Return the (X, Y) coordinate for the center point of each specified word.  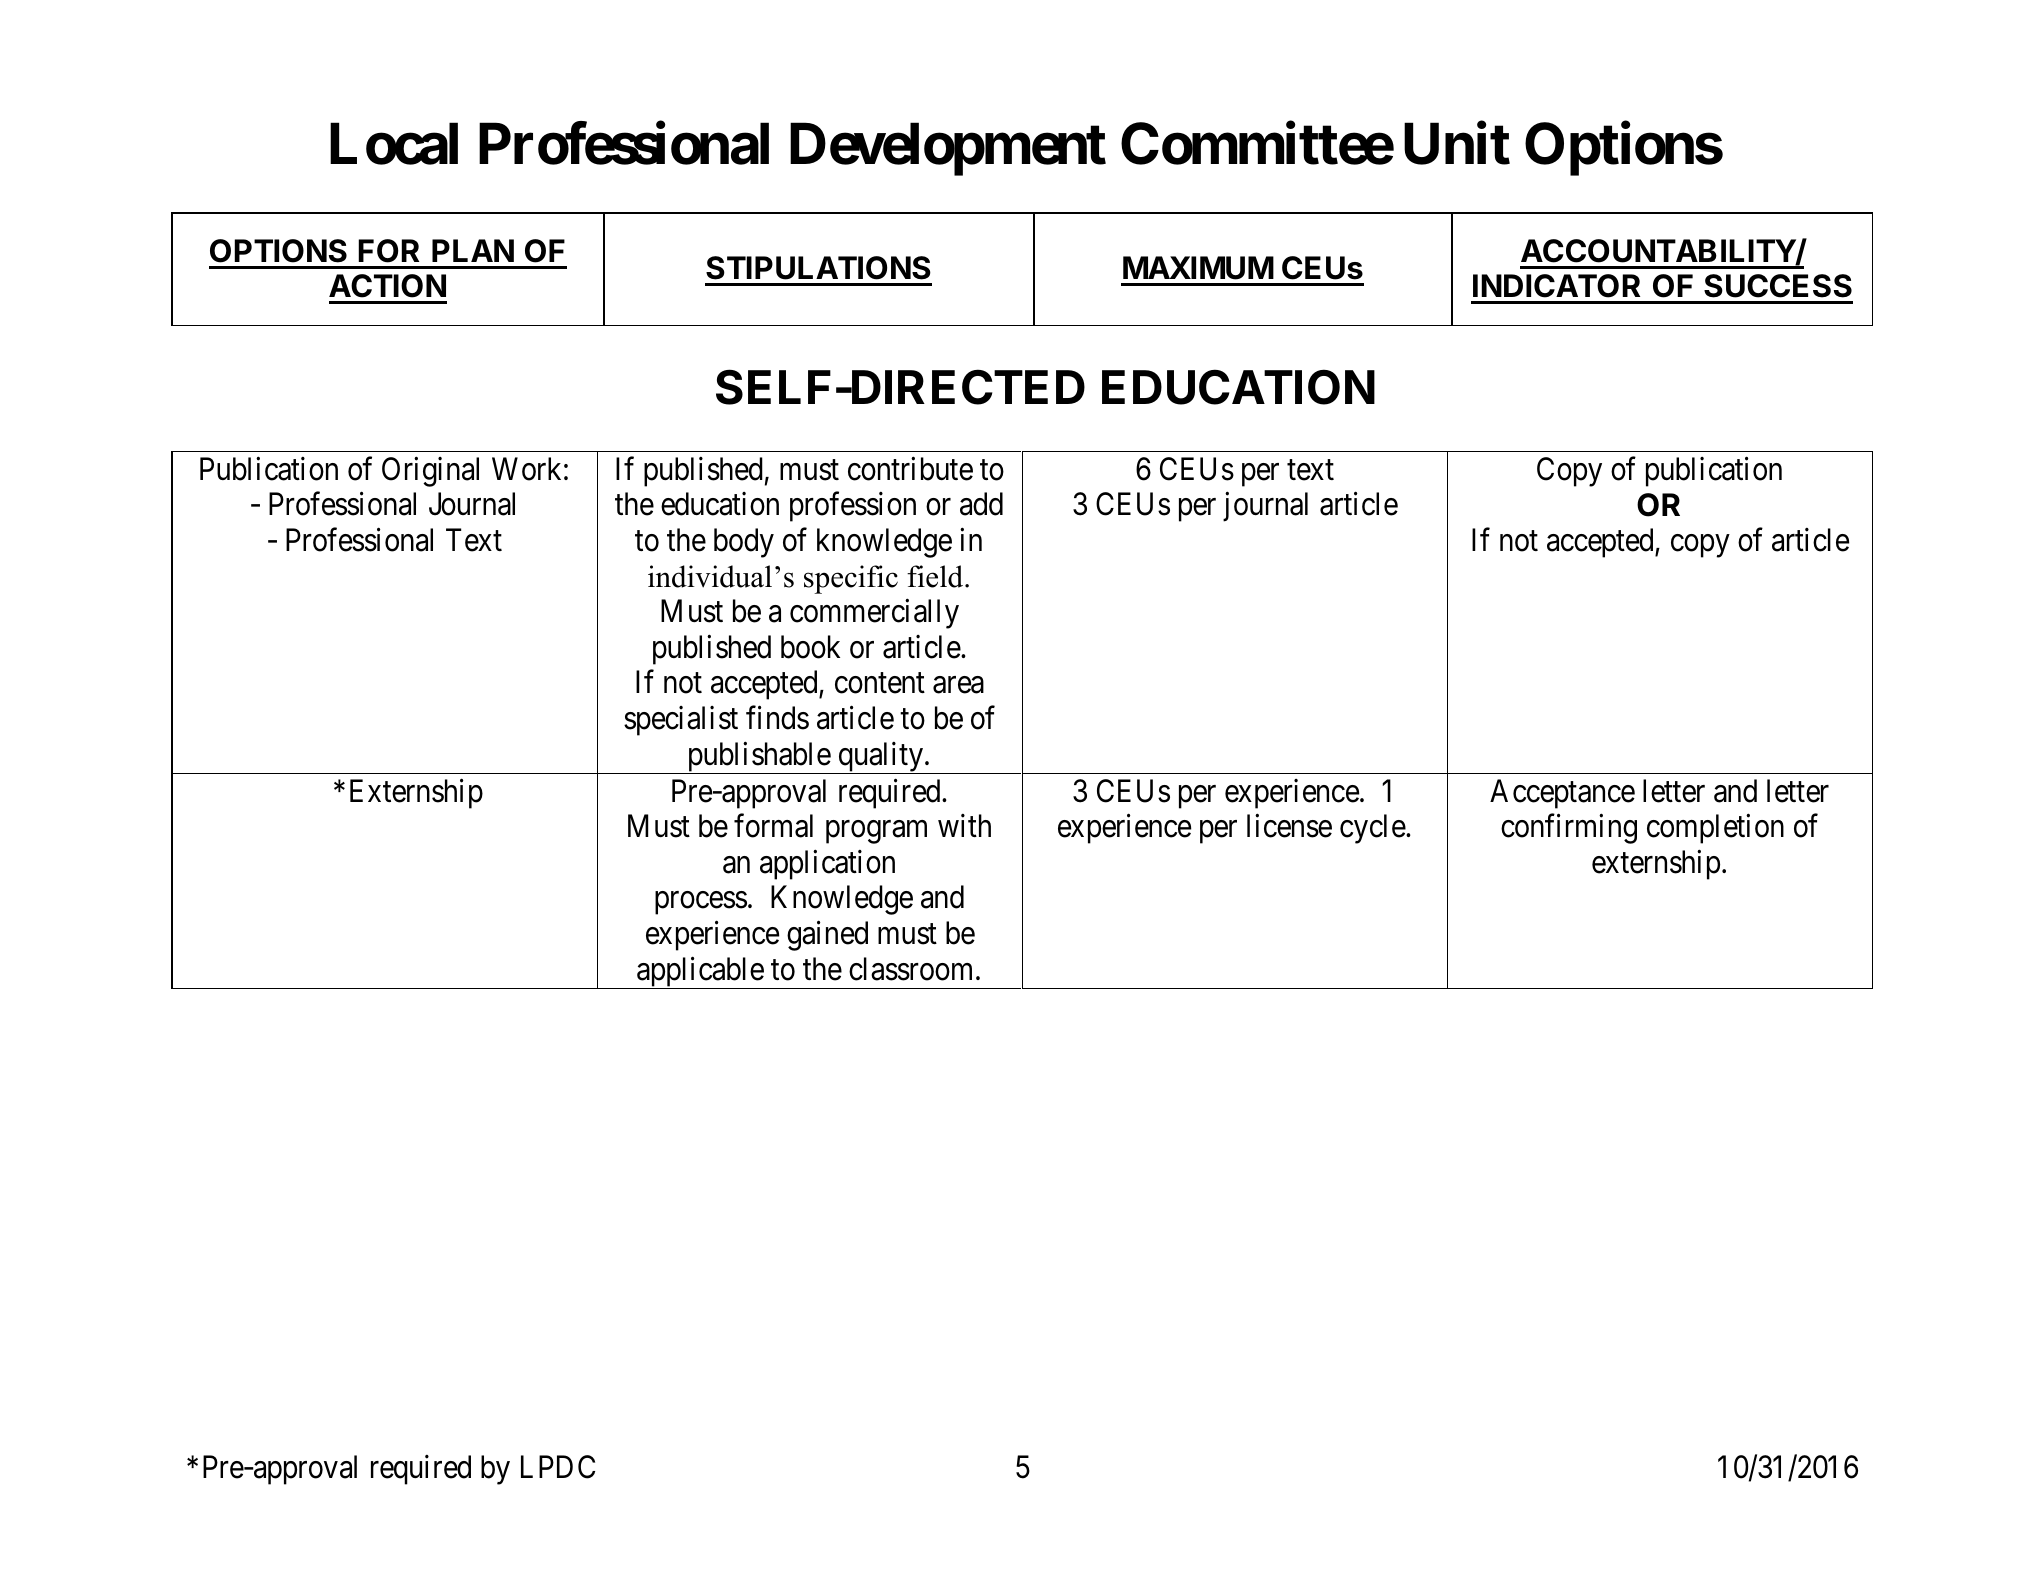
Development (948, 149)
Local (394, 144)
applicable (700, 972)
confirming (1569, 829)
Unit (1457, 144)
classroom (913, 969)
